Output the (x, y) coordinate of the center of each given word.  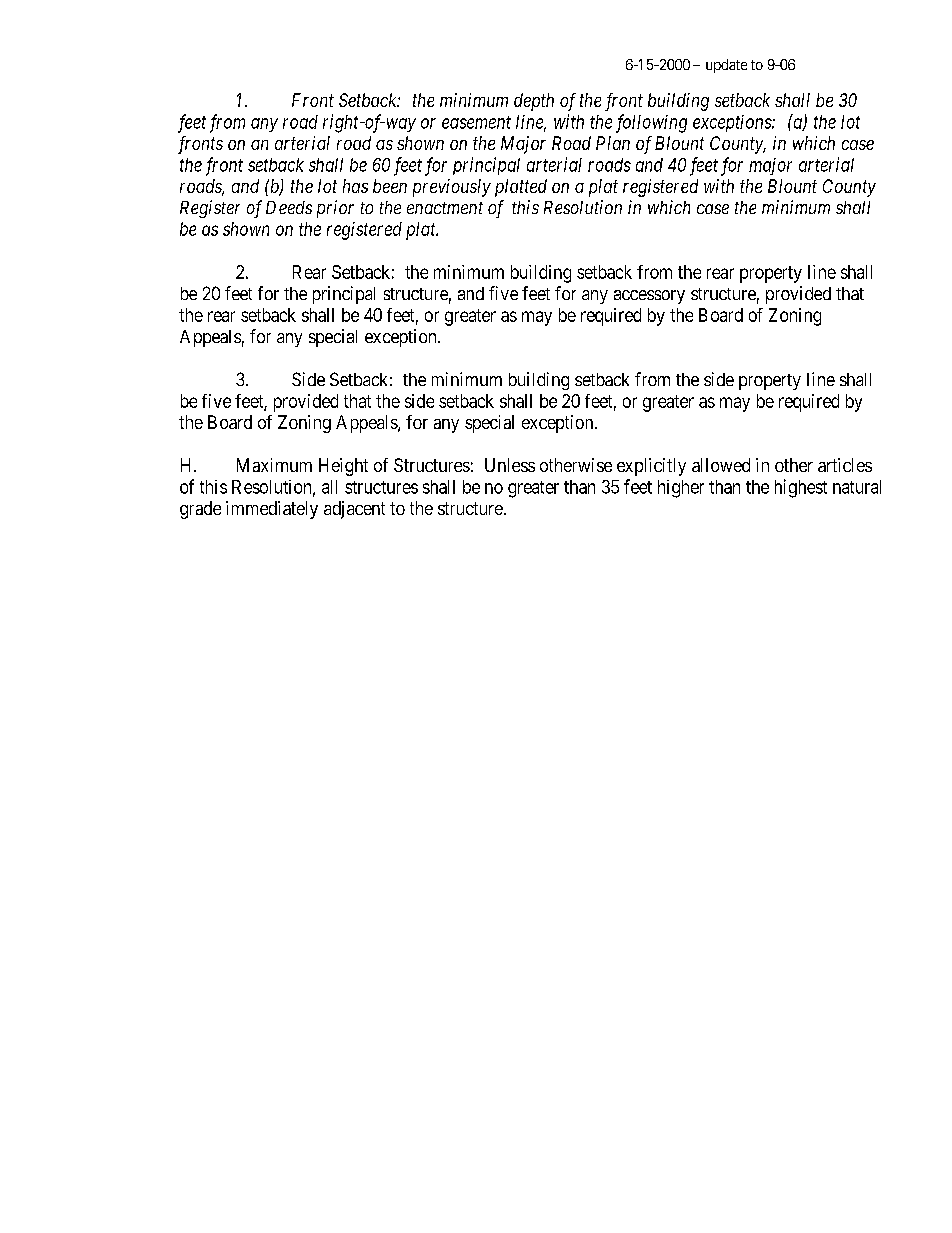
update (726, 66)
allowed (721, 465)
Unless (510, 465)
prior (335, 209)
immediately (272, 510)
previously (452, 188)
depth (534, 102)
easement (476, 122)
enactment (445, 208)
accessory (649, 297)
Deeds (289, 207)
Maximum (274, 465)
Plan (613, 143)
